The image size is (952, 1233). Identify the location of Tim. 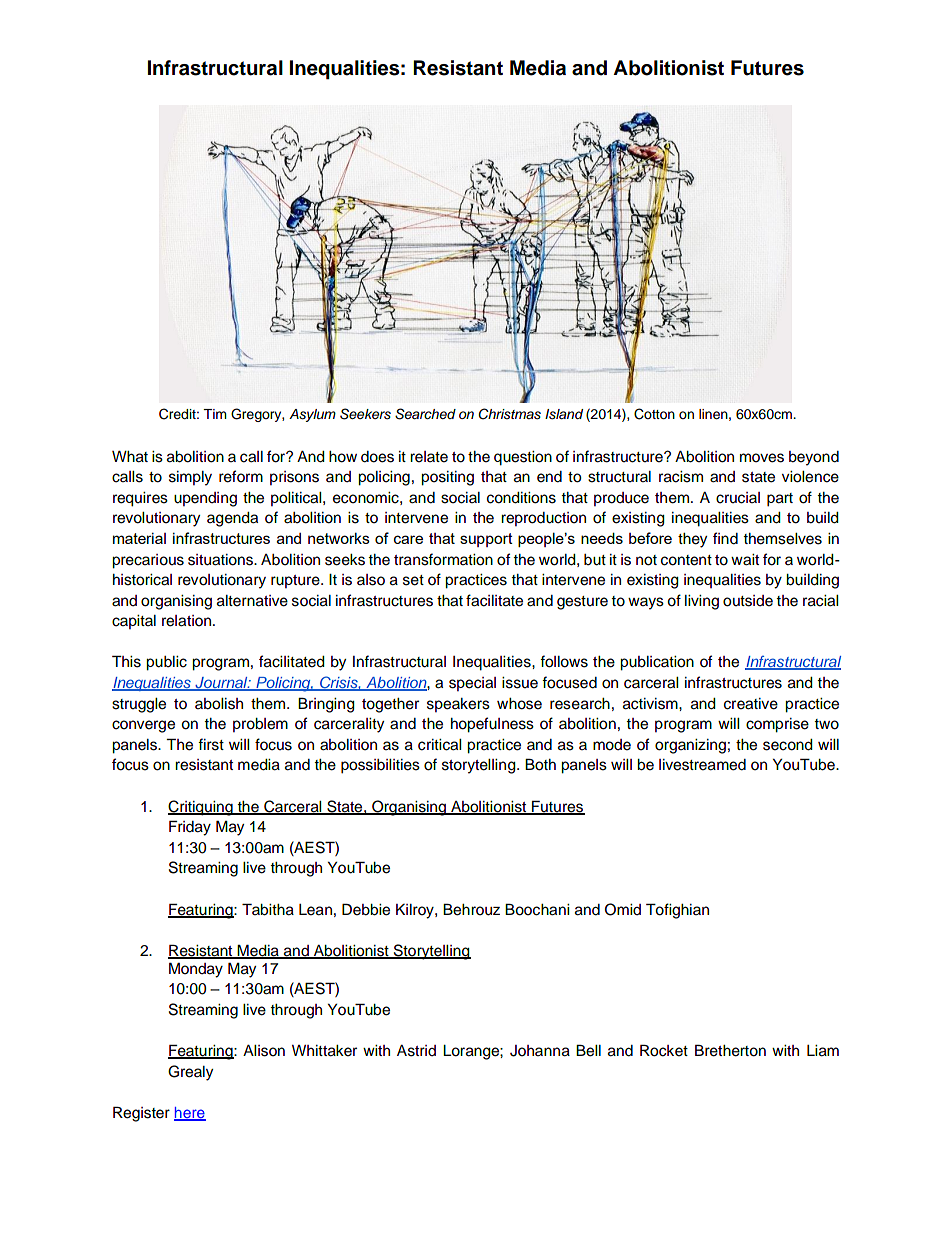
(215, 414).
